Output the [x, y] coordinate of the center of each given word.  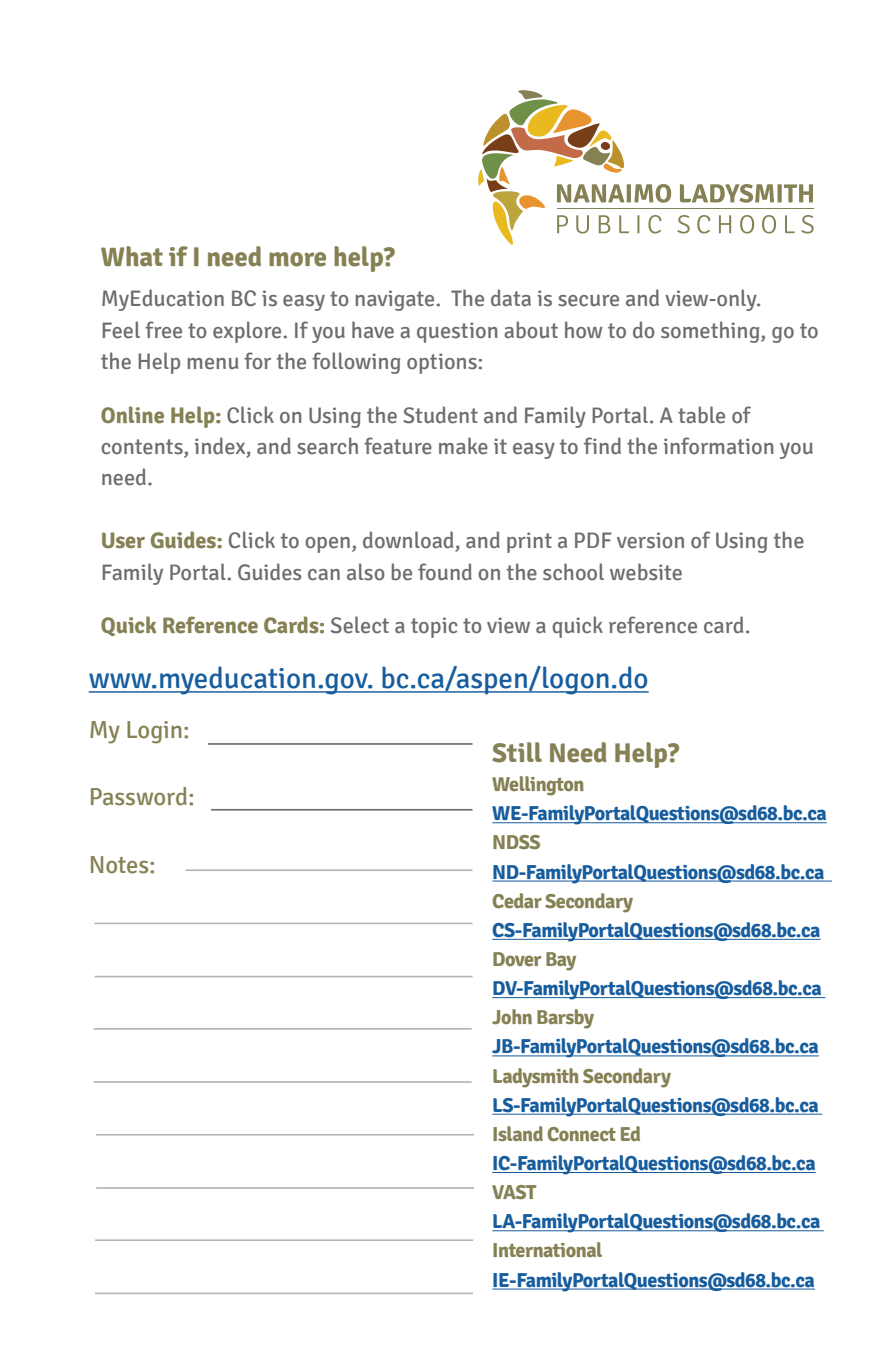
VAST [514, 1192]
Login [154, 732]
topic [434, 627]
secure [588, 301]
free [163, 330]
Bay [561, 961]
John [512, 1016]
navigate [395, 300]
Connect [582, 1134]
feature [398, 446]
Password [139, 796]
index [221, 447]
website [646, 572]
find [602, 446]
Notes [121, 865]
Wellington [538, 786]
